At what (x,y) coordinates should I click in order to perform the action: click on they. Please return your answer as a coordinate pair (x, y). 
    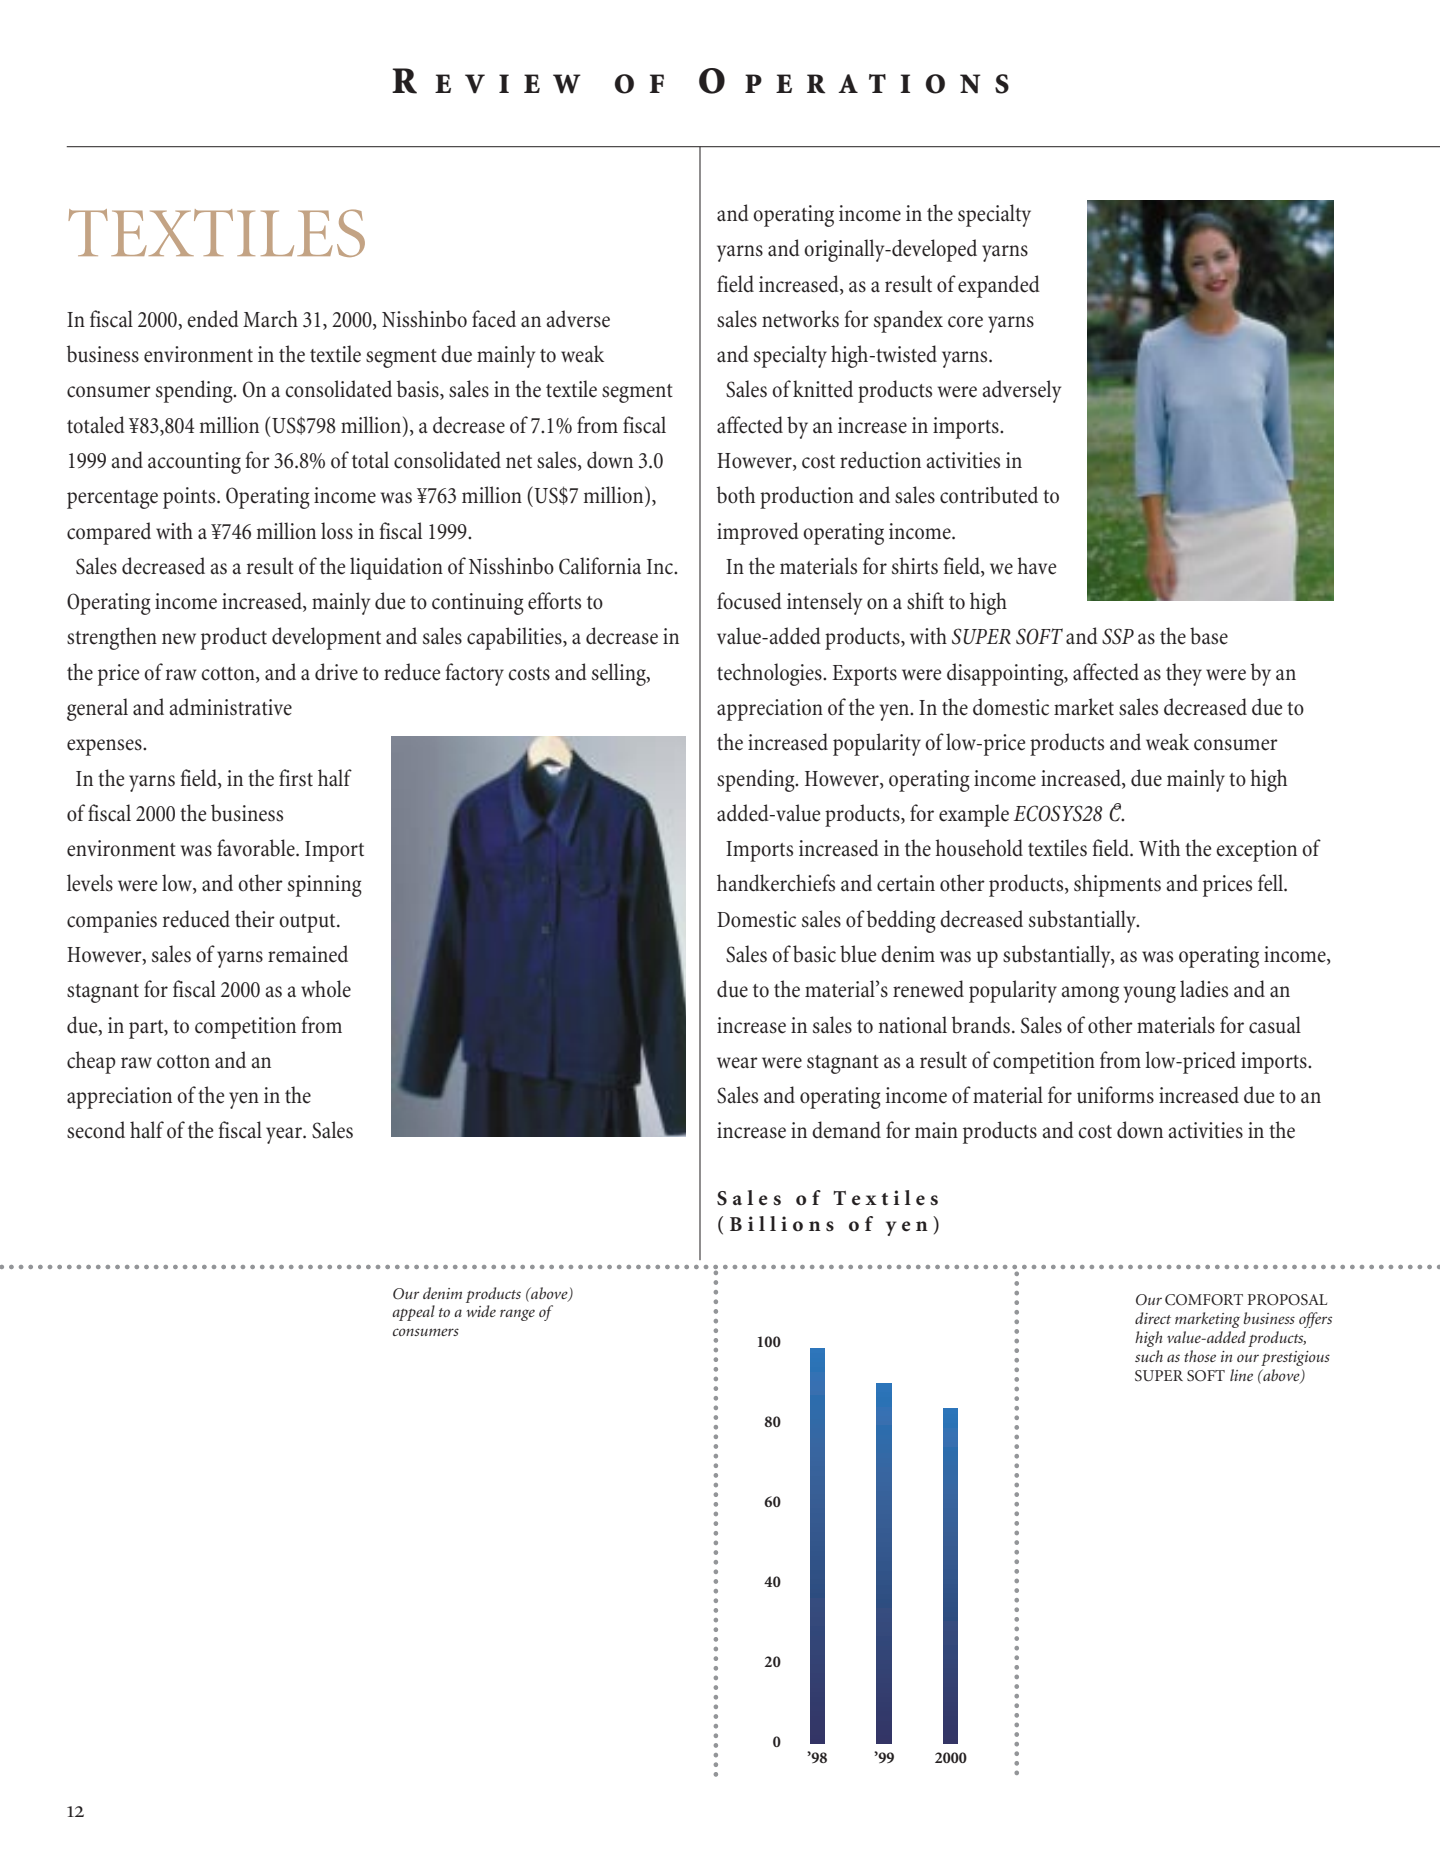
    Looking at the image, I should click on (1184, 674).
